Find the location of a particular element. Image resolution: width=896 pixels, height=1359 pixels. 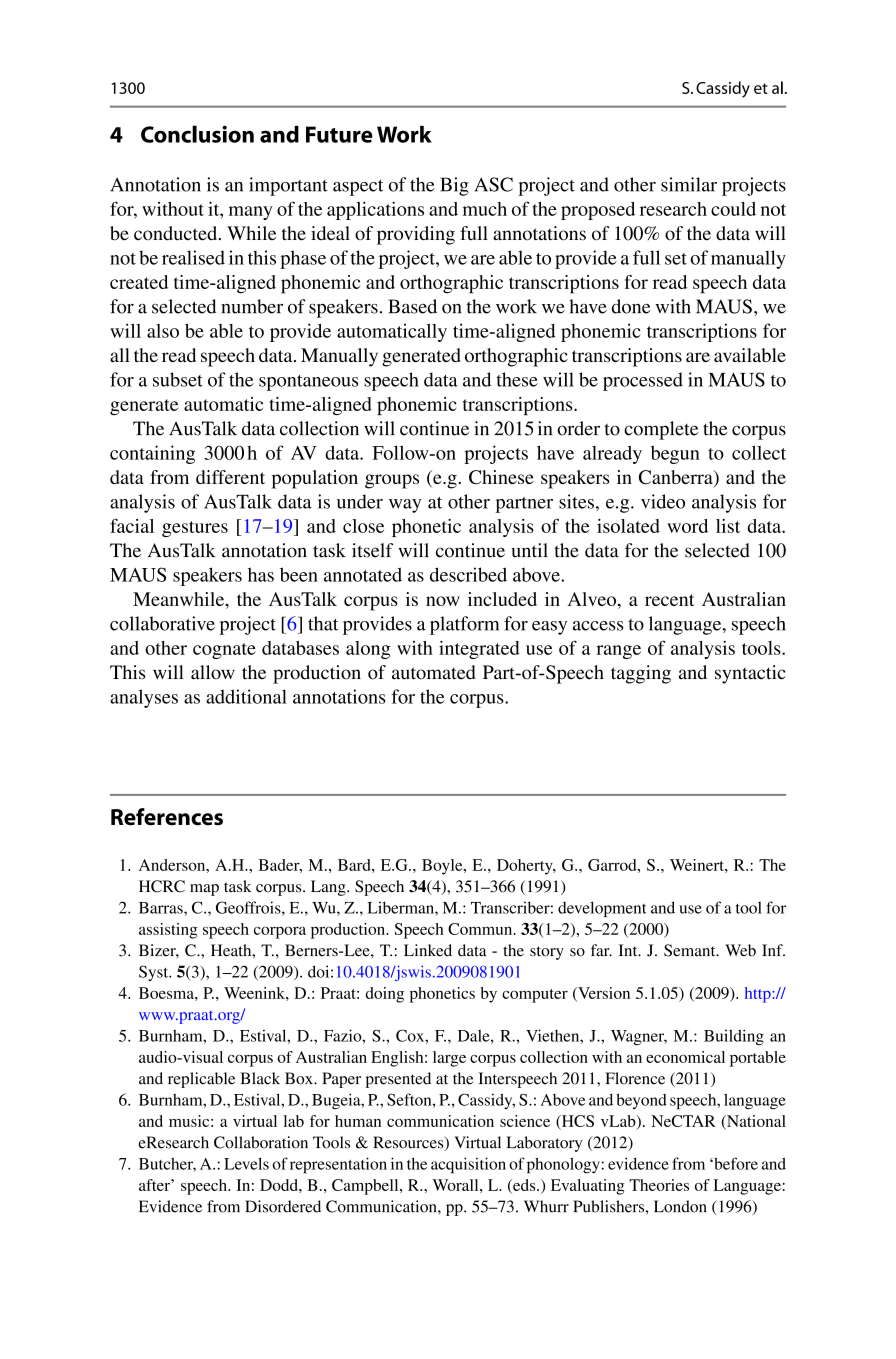

Big is located at coordinates (454, 186).
